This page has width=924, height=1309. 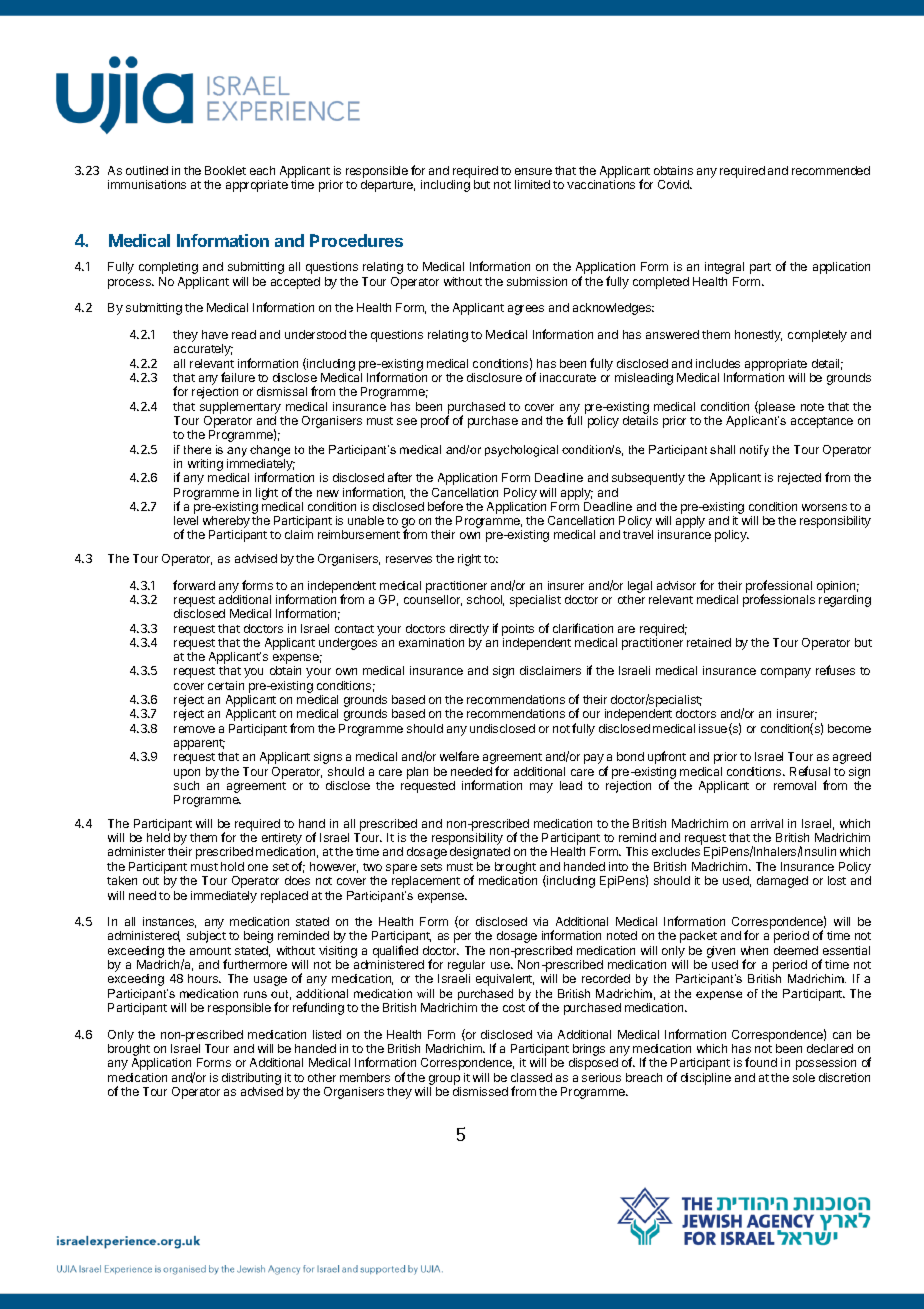 I want to click on directly, so click(x=469, y=630).
